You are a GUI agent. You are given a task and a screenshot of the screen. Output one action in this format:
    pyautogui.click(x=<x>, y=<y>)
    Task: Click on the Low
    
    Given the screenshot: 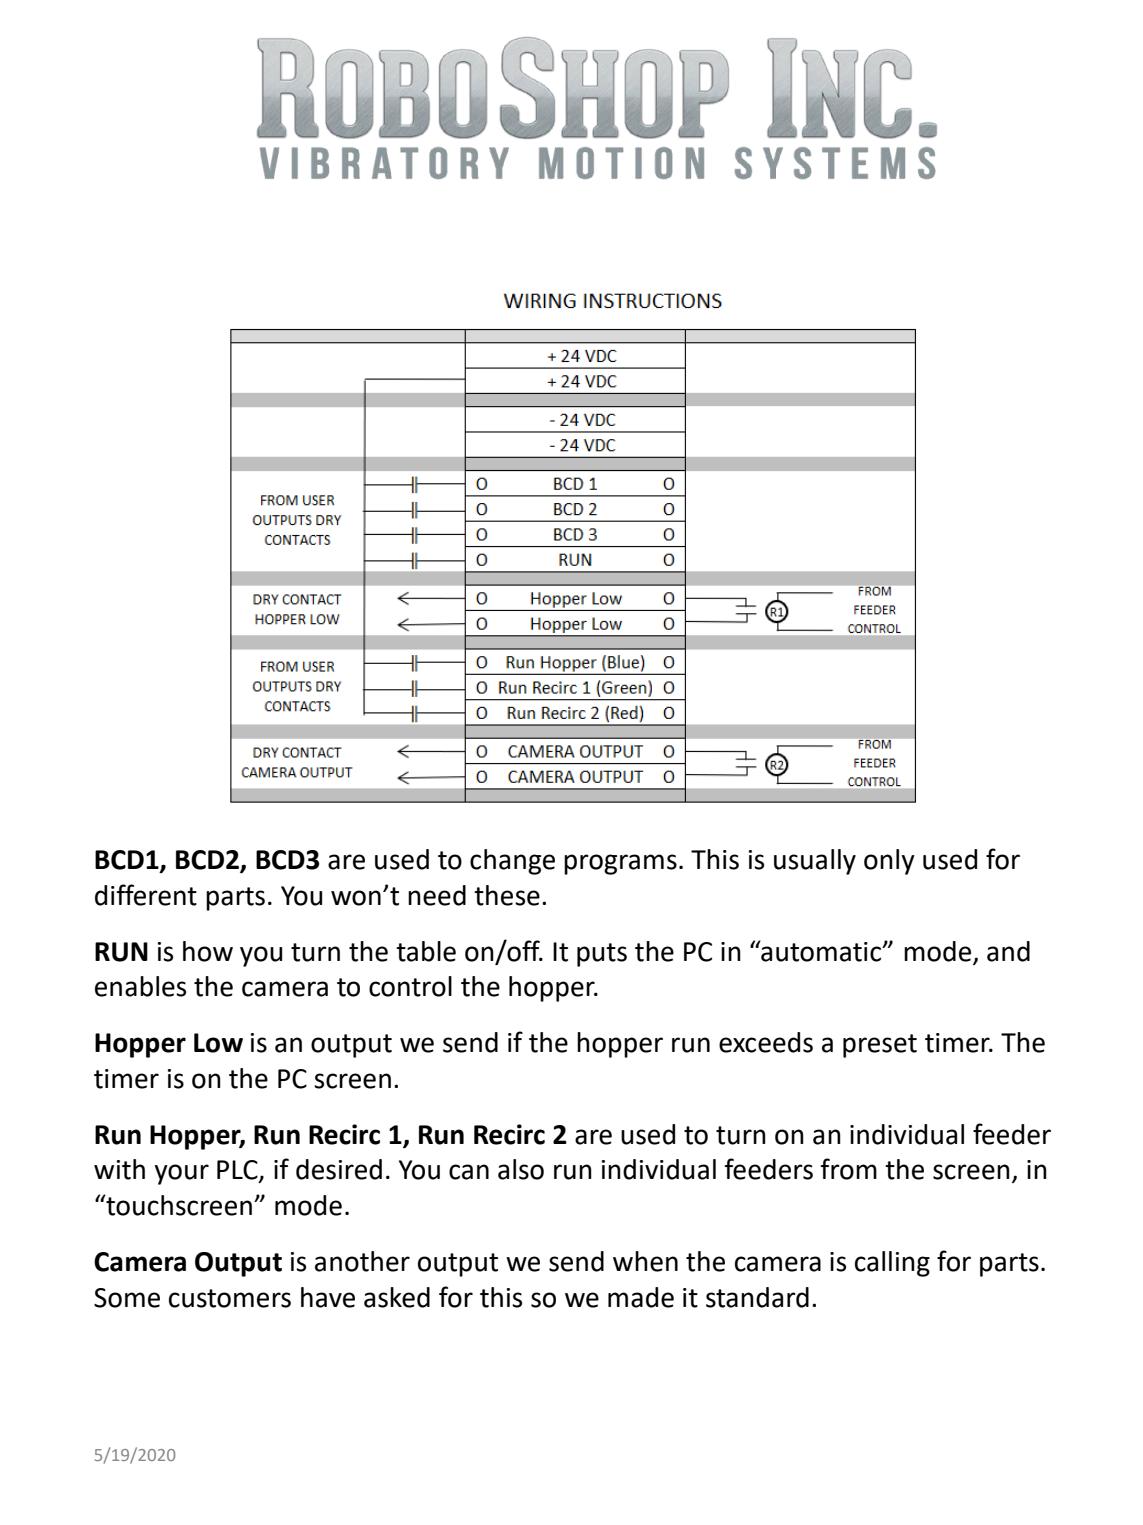 What is the action you would take?
    pyautogui.click(x=218, y=1043)
